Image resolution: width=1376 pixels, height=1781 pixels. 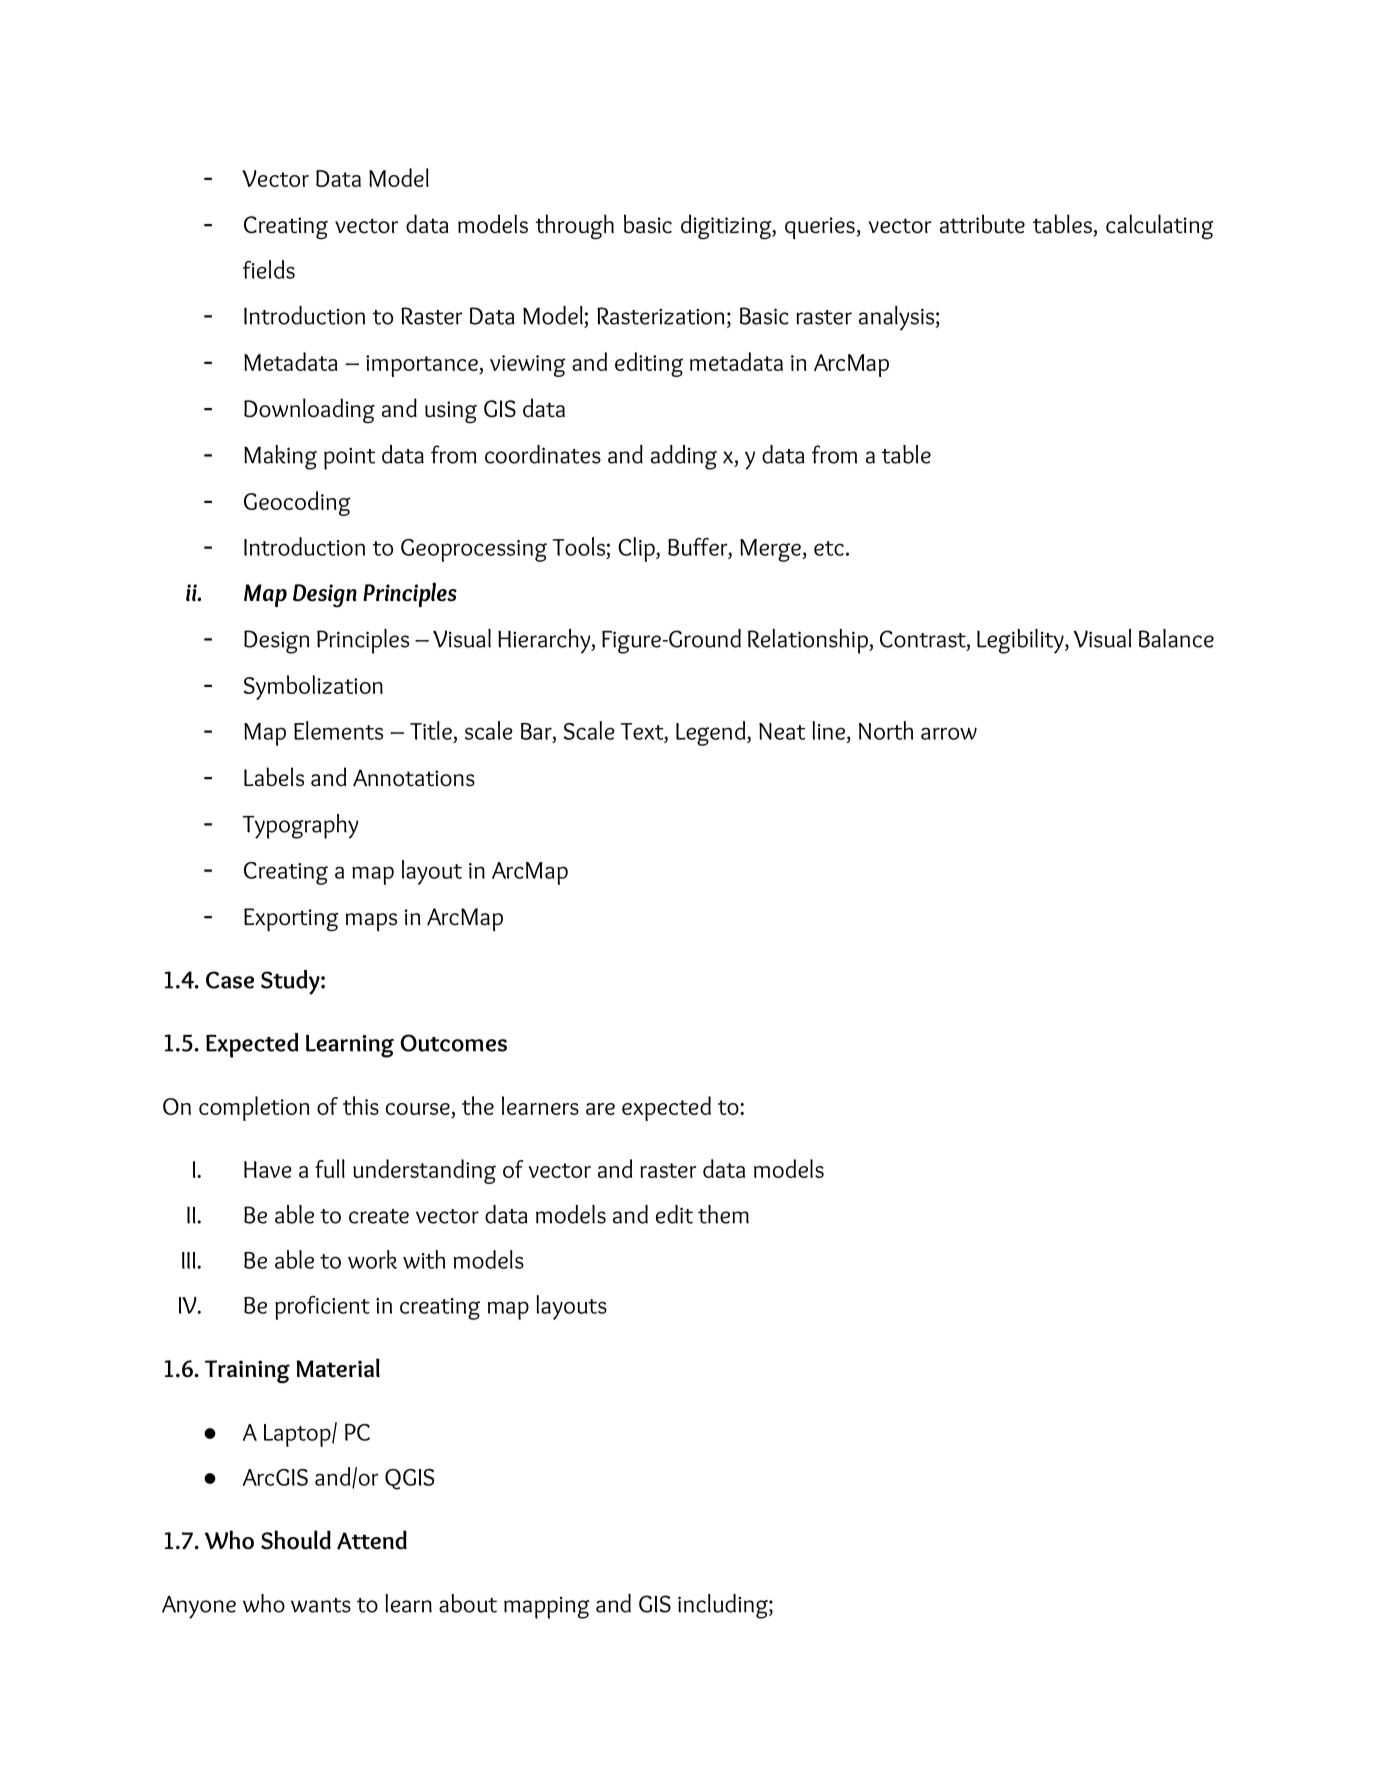 What do you see at coordinates (1021, 641) in the screenshot?
I see `Legibility` at bounding box center [1021, 641].
